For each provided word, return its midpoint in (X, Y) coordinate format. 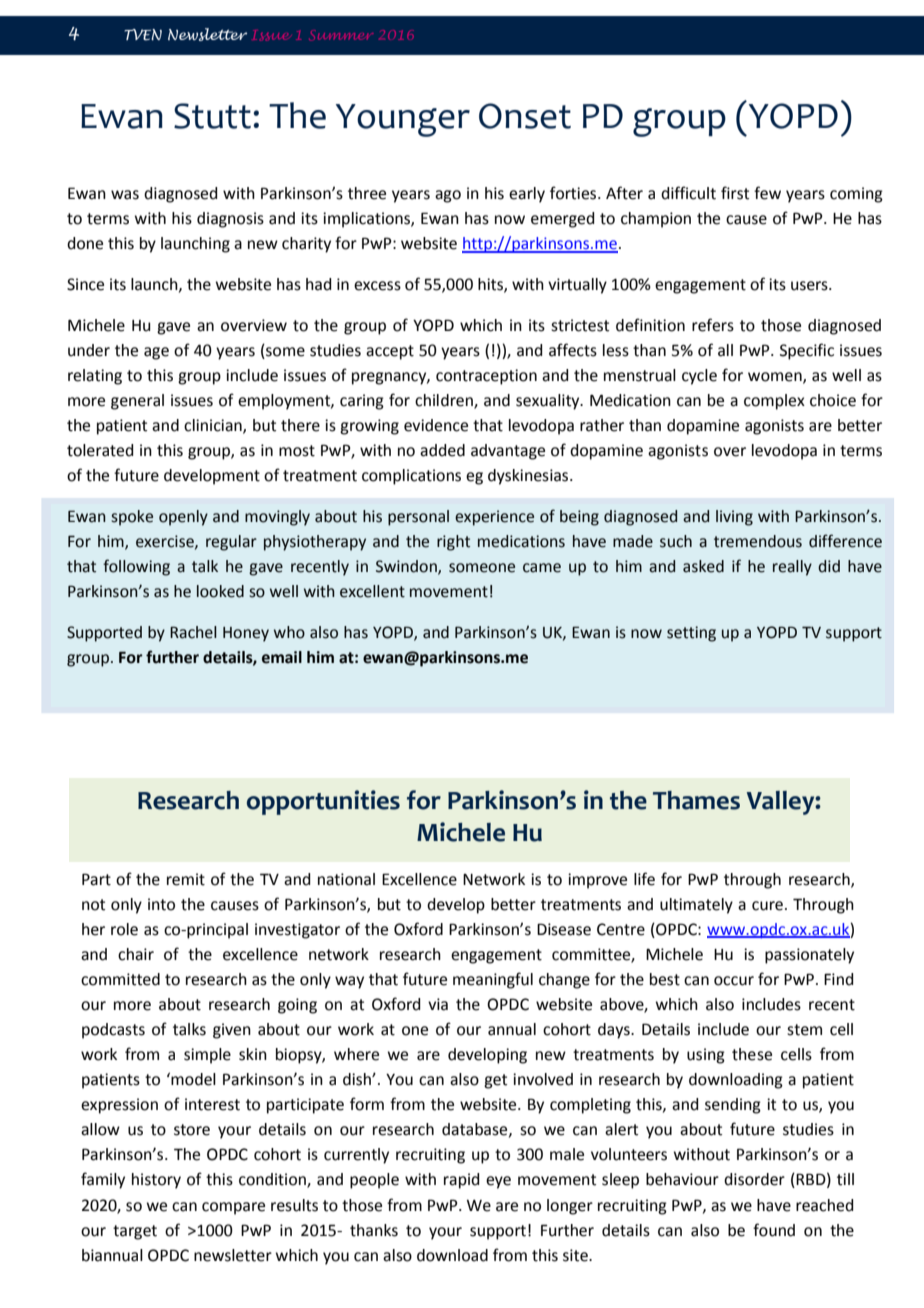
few (767, 193)
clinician (214, 426)
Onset (525, 116)
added (442, 450)
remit (186, 879)
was (125, 195)
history (156, 1181)
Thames (696, 800)
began (389, 905)
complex (774, 402)
